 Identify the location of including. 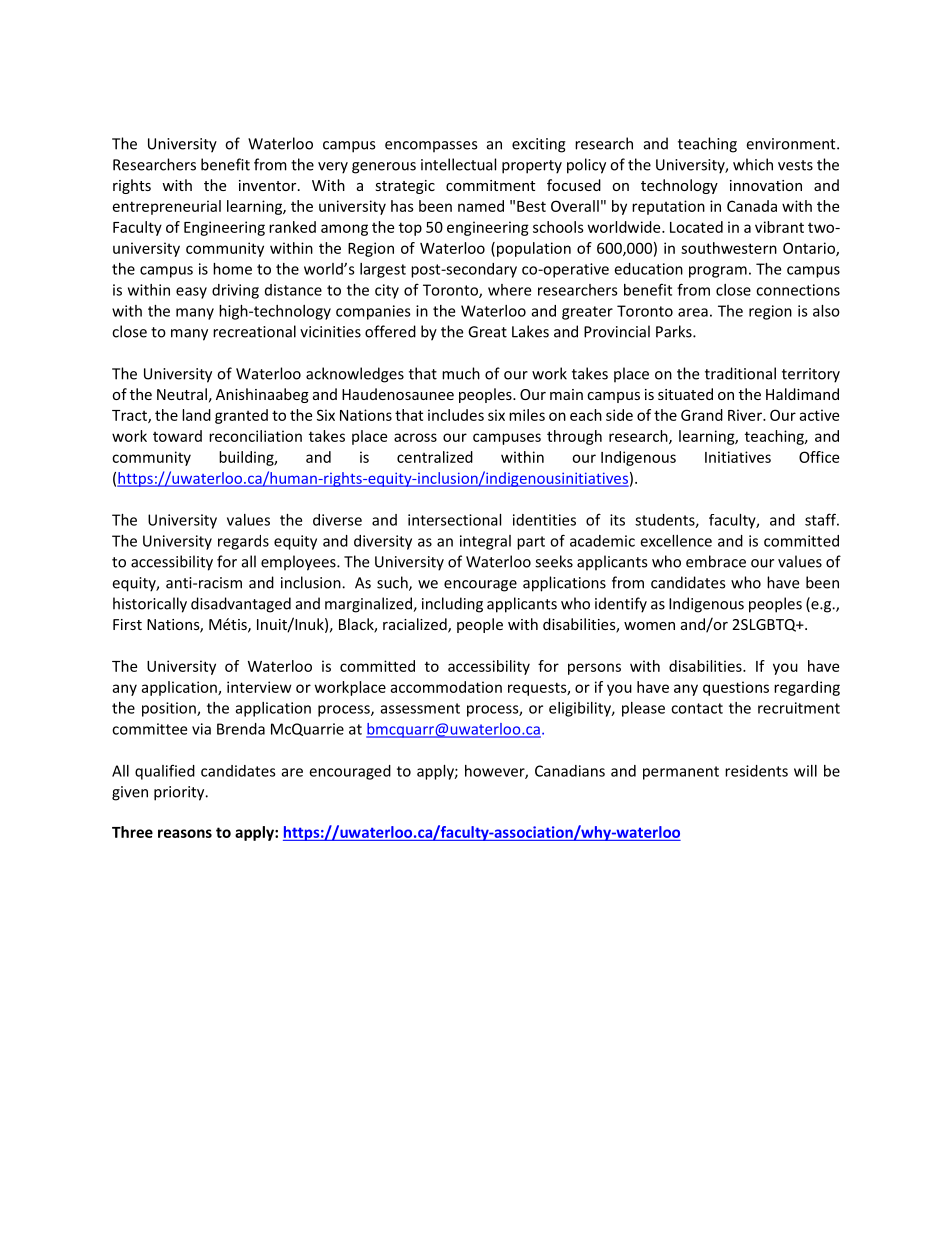
(452, 605).
